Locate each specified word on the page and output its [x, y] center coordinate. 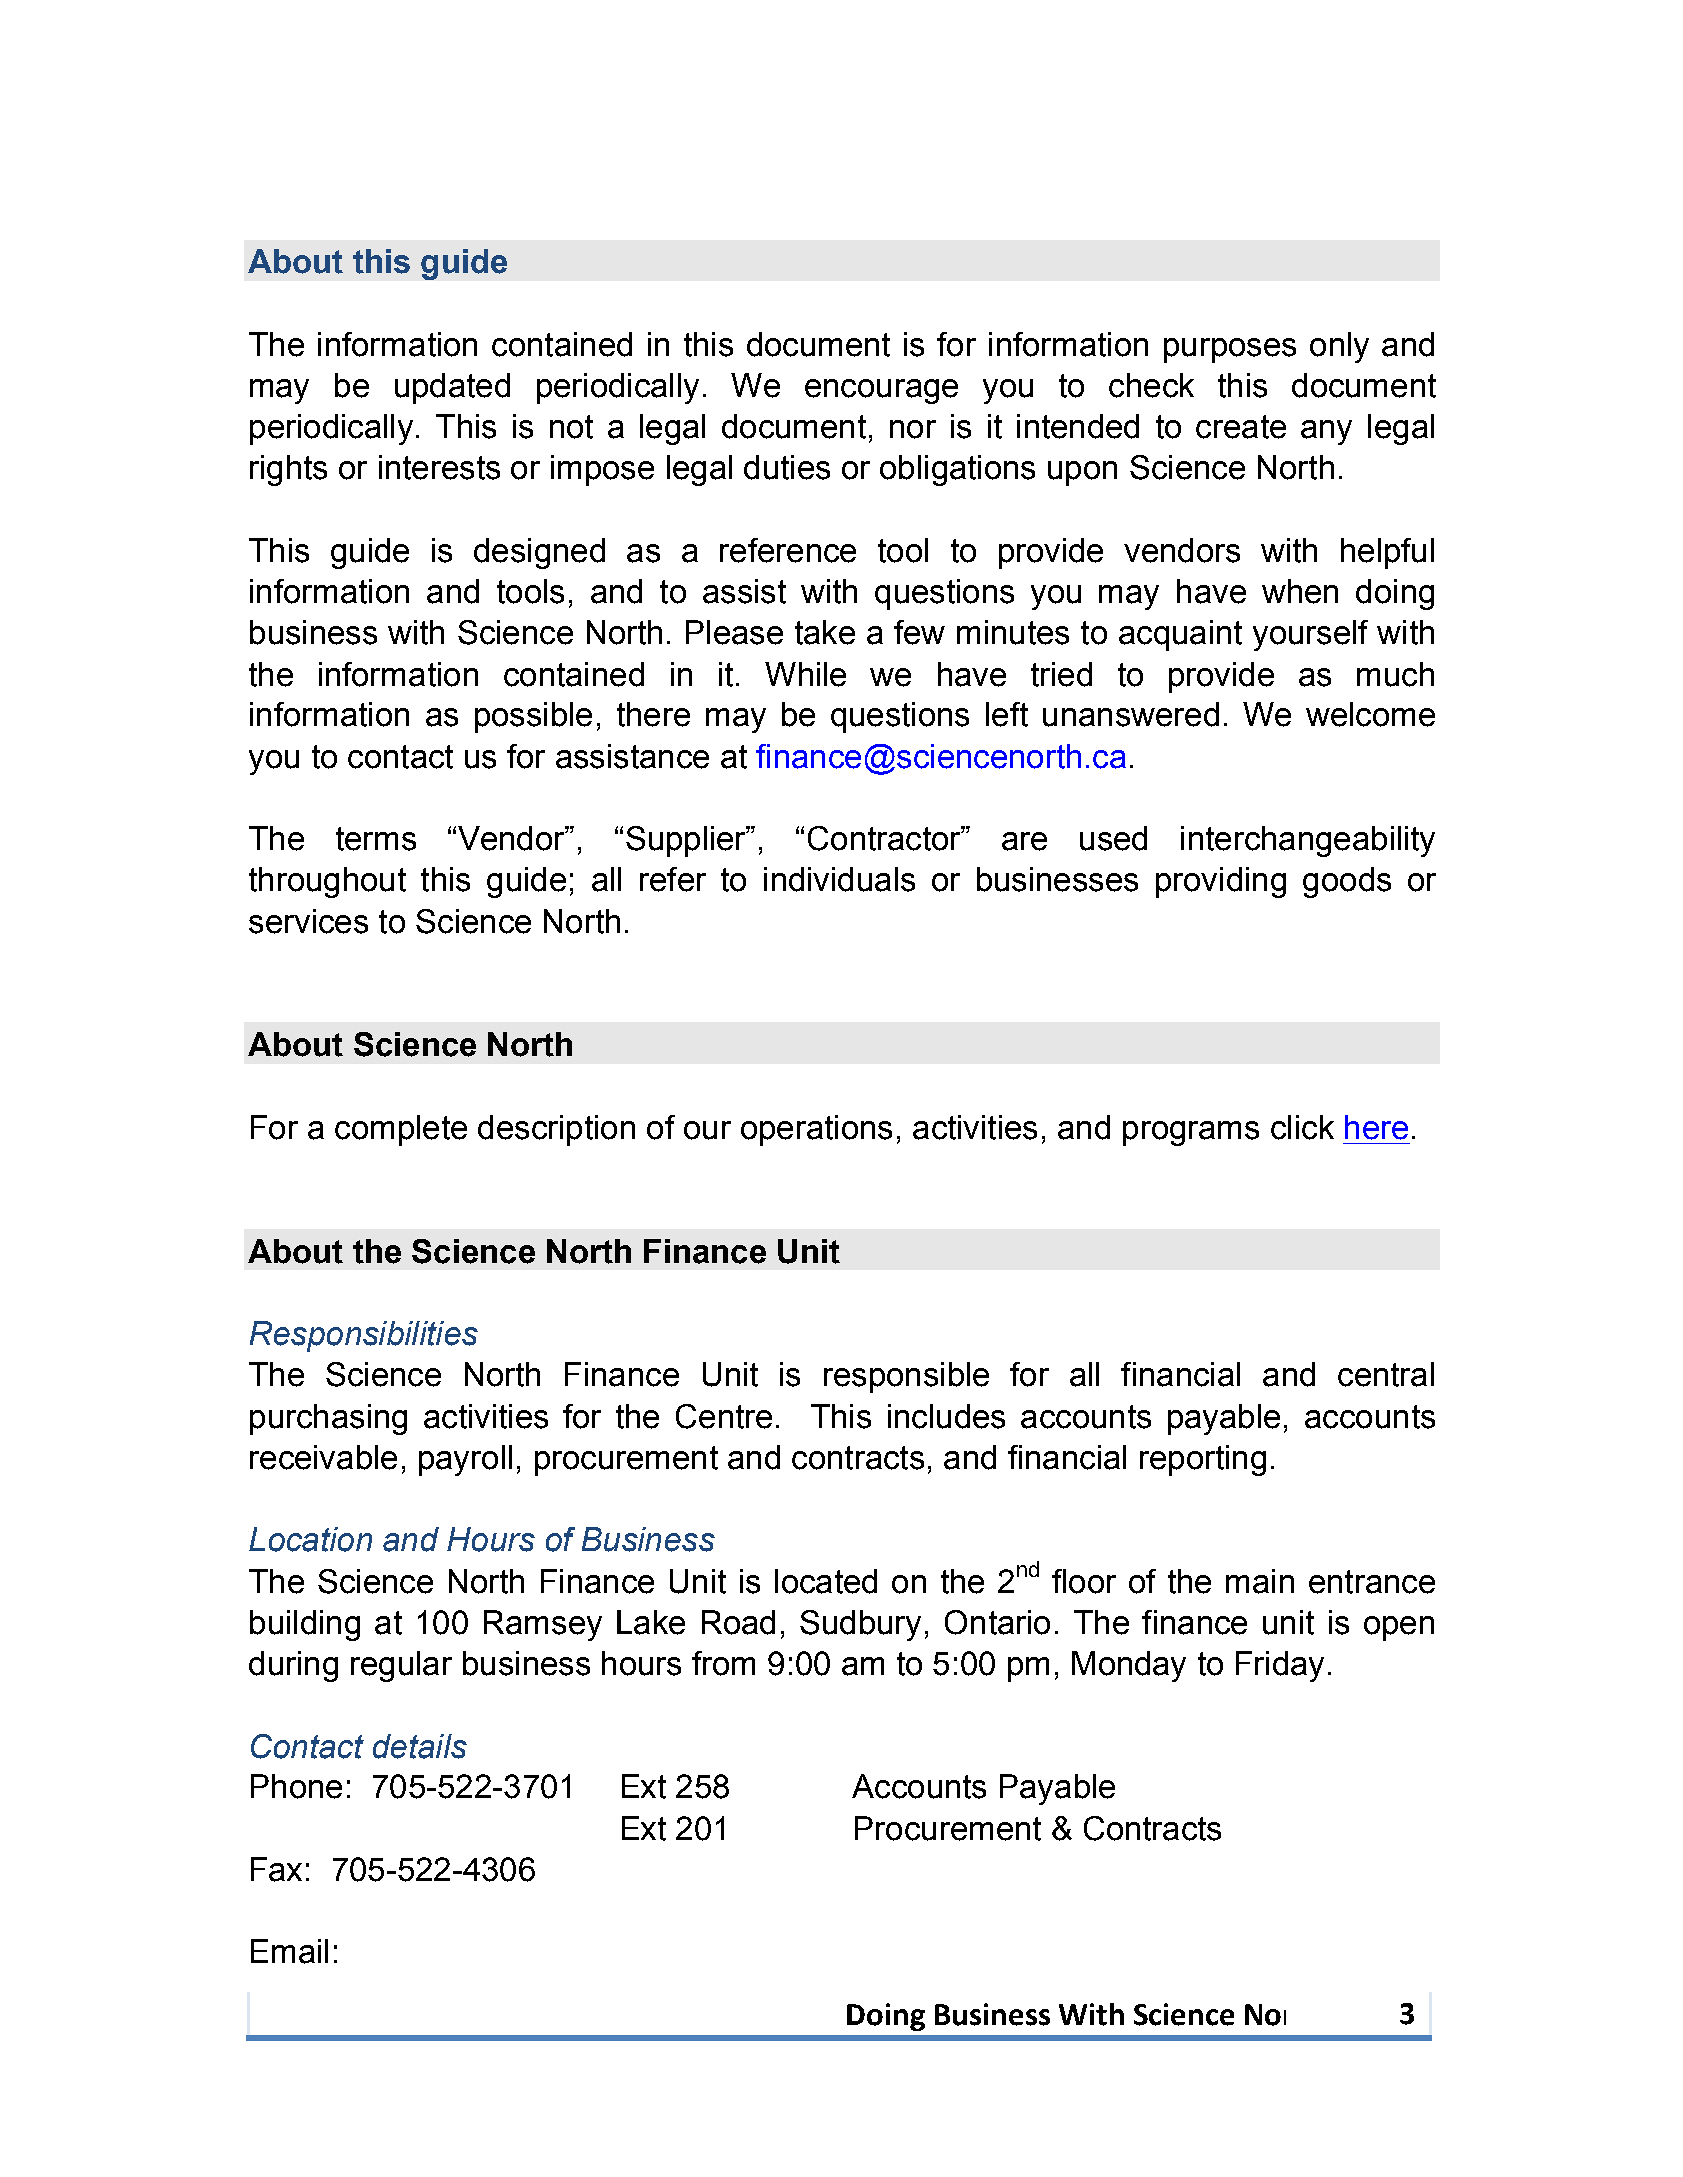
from [723, 1663]
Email [289, 1951]
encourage [881, 391]
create [1241, 427]
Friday [1280, 1666]
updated [452, 388]
